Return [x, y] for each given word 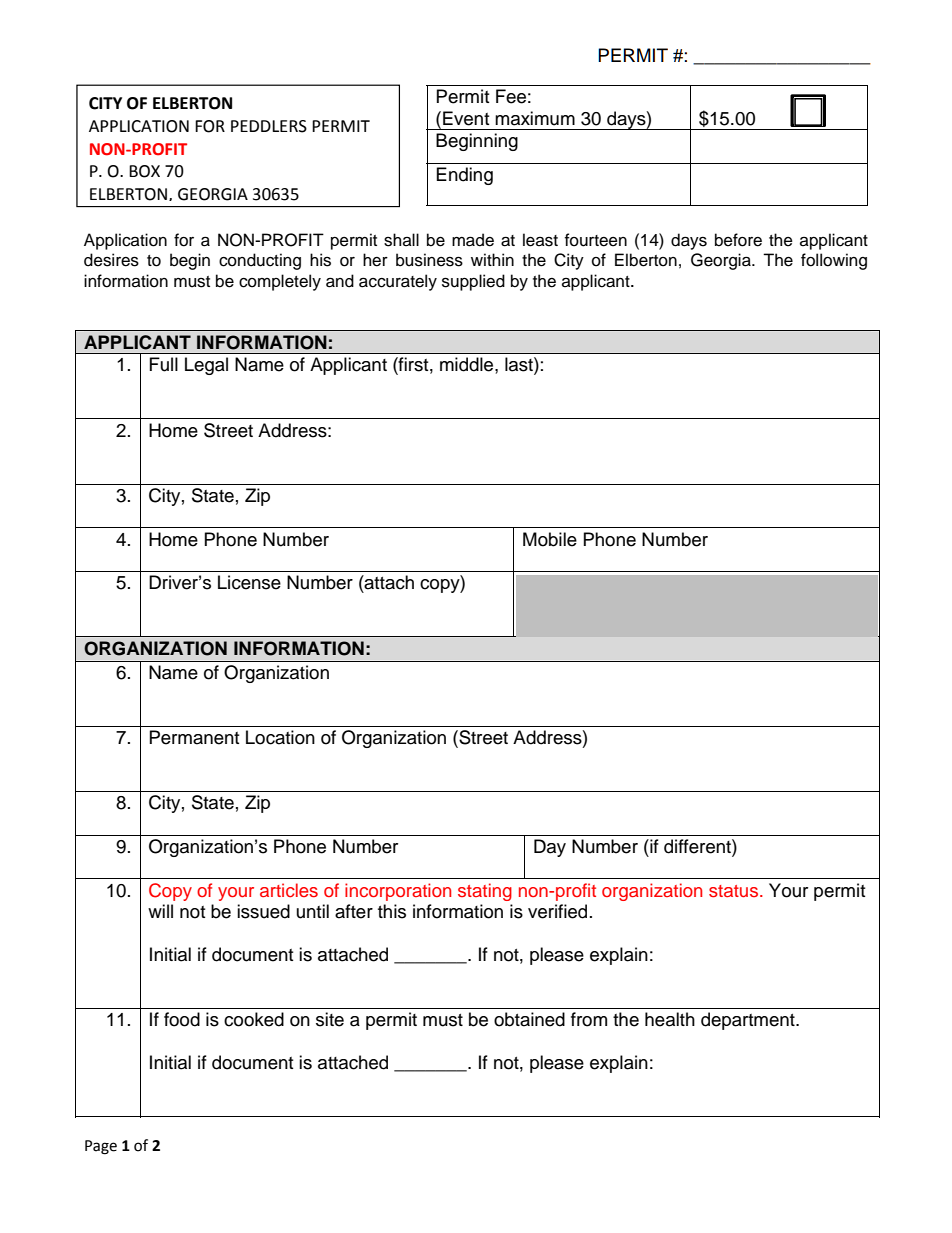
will [160, 911]
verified [557, 911]
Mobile [550, 539]
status [733, 891]
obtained [529, 1019]
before [738, 240]
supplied [473, 282]
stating [485, 892]
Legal [206, 366]
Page [101, 1147]
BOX [144, 171]
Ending [465, 176]
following [834, 261]
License [249, 582]
